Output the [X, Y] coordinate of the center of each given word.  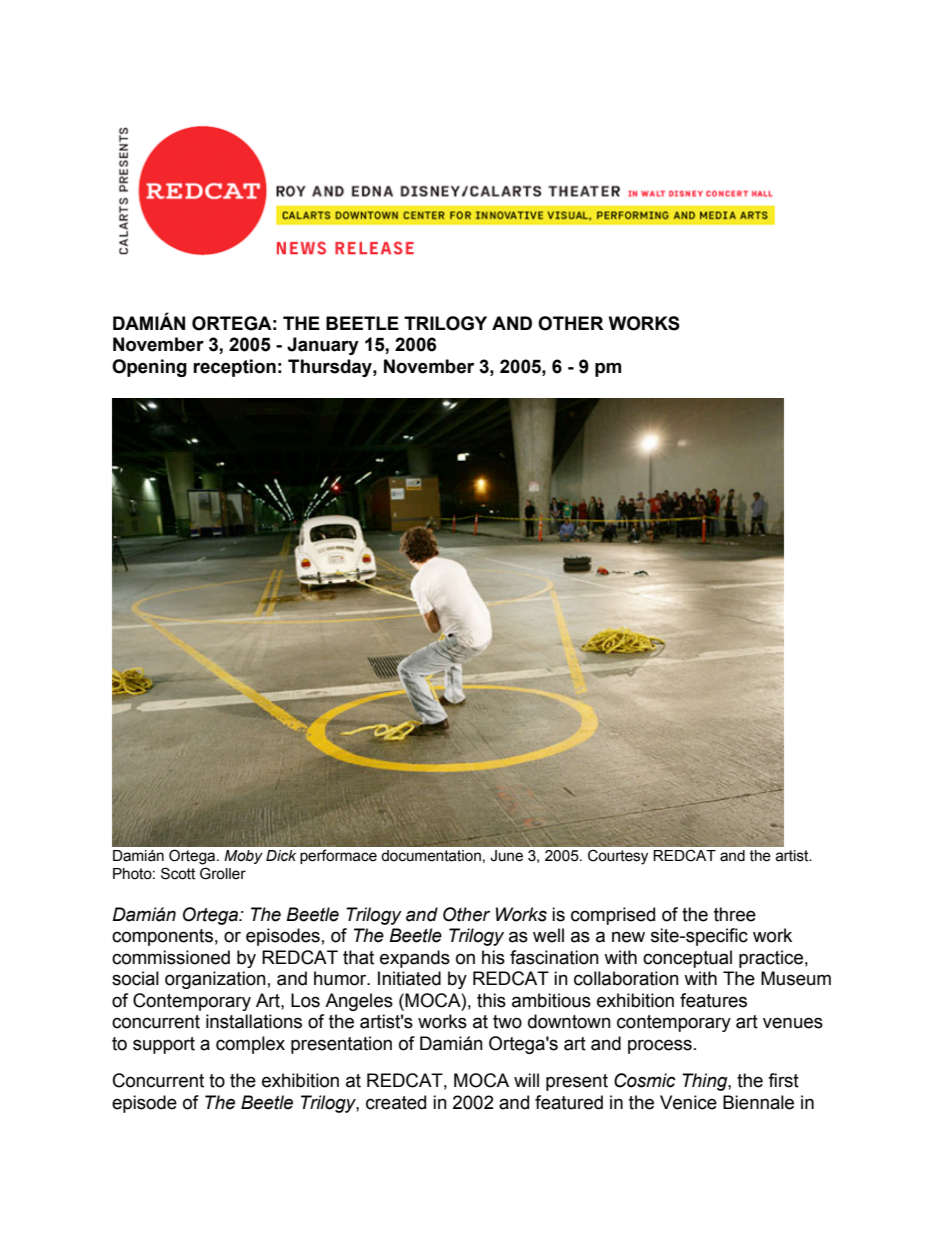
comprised [613, 916]
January [323, 346]
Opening [149, 368]
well [548, 935]
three [735, 914]
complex [250, 1045]
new [628, 937]
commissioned [171, 957]
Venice [688, 1102]
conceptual [687, 959]
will [526, 1080]
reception [234, 368]
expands [415, 959]
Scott [178, 873]
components [162, 937]
